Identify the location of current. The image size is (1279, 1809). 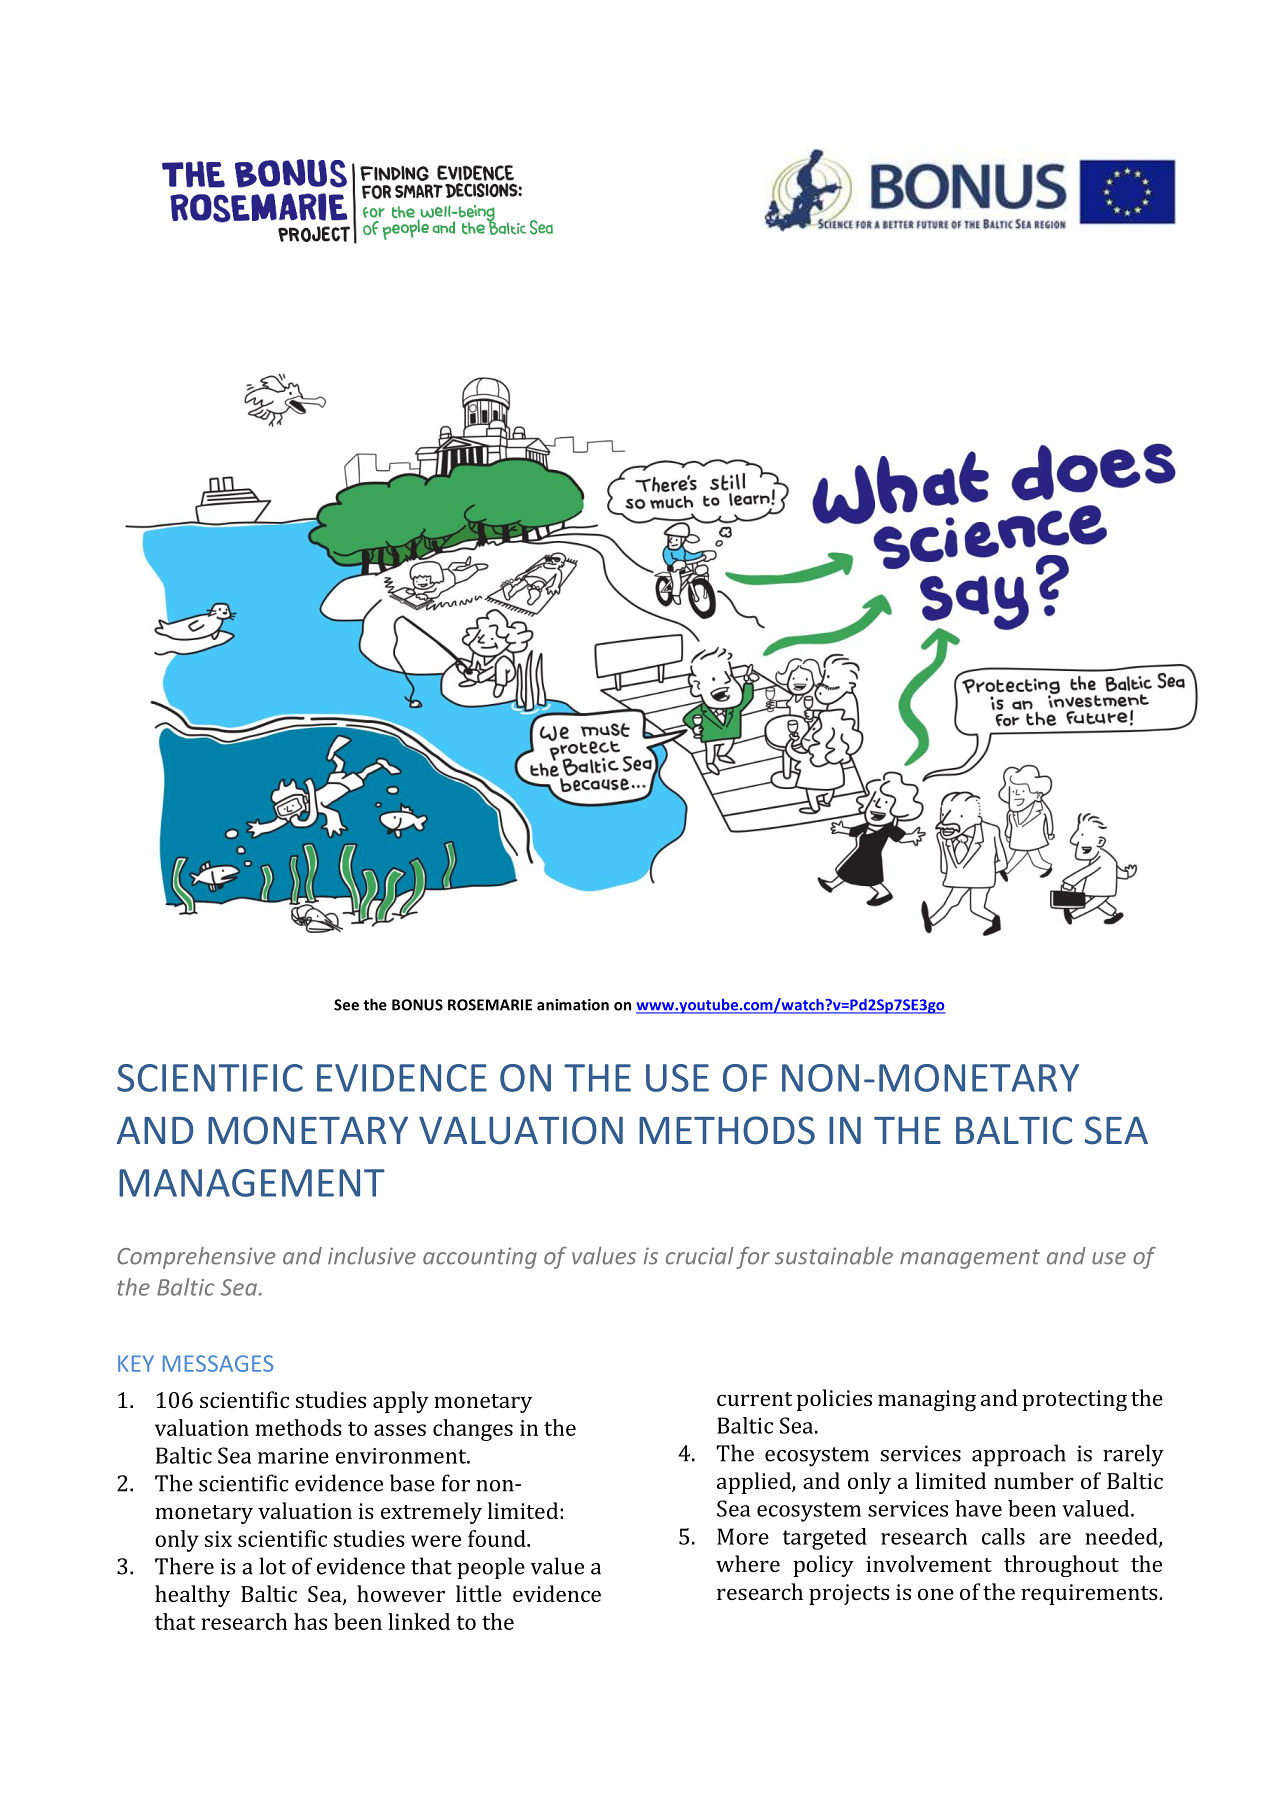
(754, 1399).
